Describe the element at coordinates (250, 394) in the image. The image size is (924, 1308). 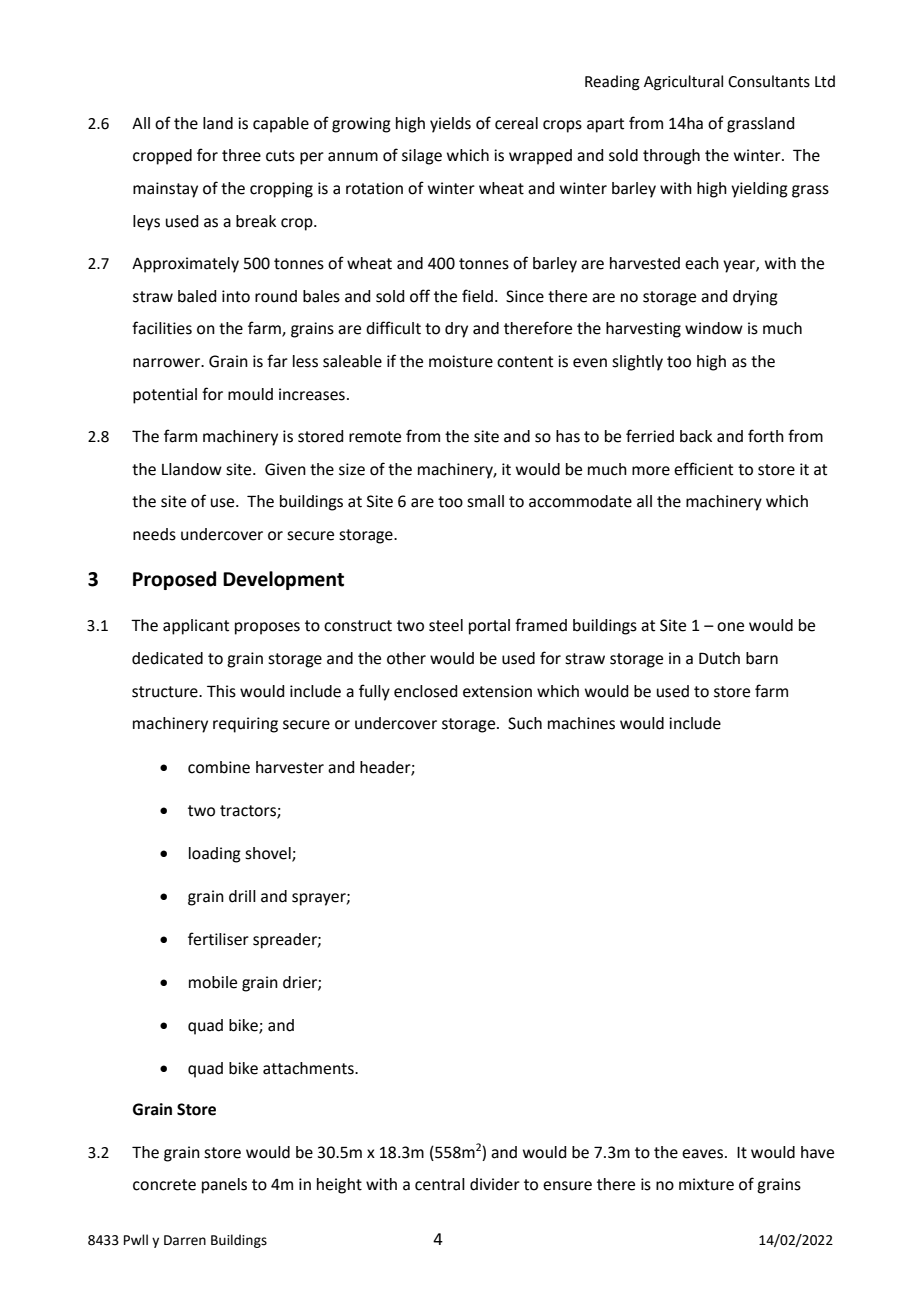
I see `mould` at that location.
